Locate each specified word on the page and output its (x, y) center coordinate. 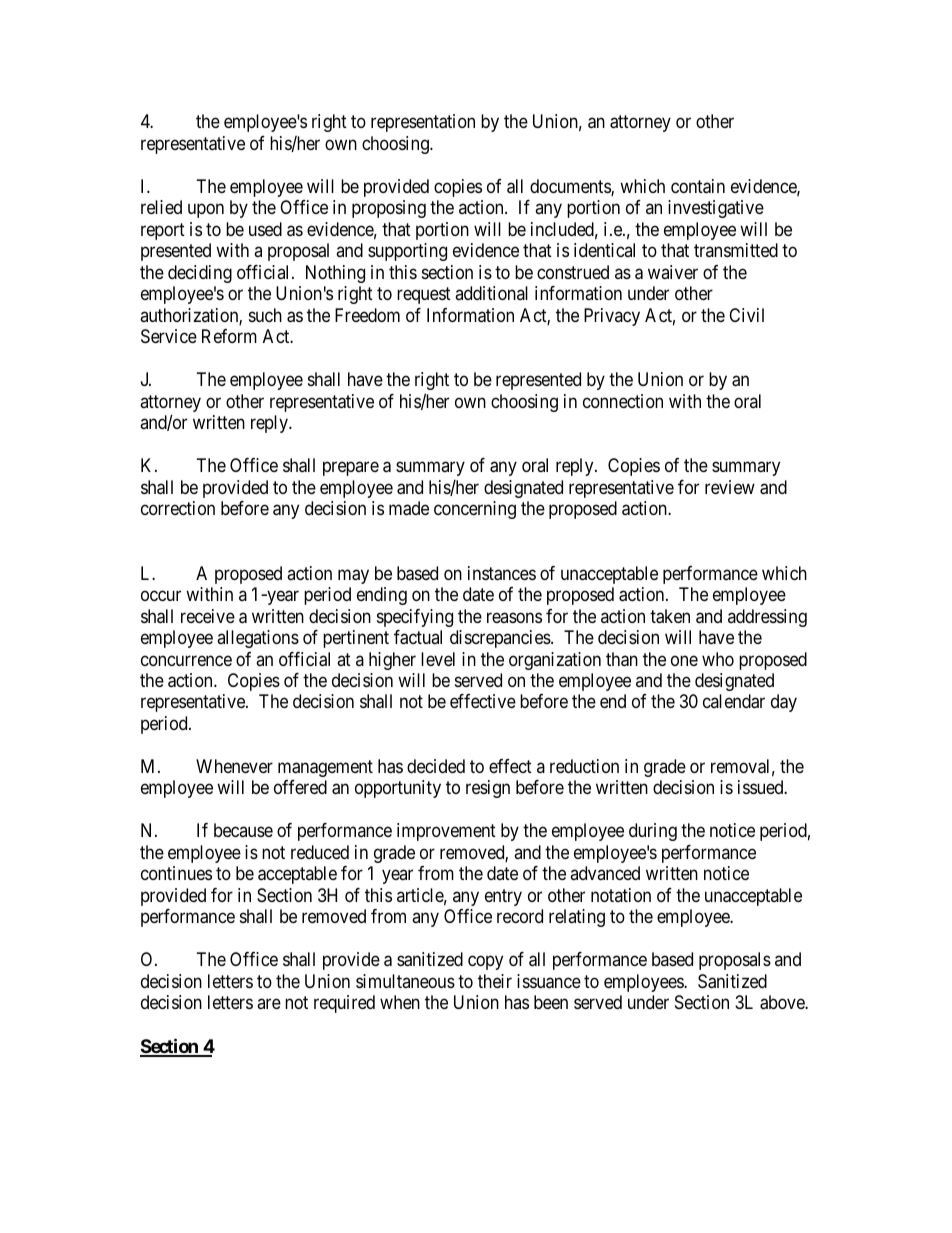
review (730, 487)
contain (698, 186)
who (718, 659)
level (438, 659)
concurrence (186, 660)
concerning (475, 510)
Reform (229, 336)
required (344, 1004)
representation (423, 123)
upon (206, 211)
